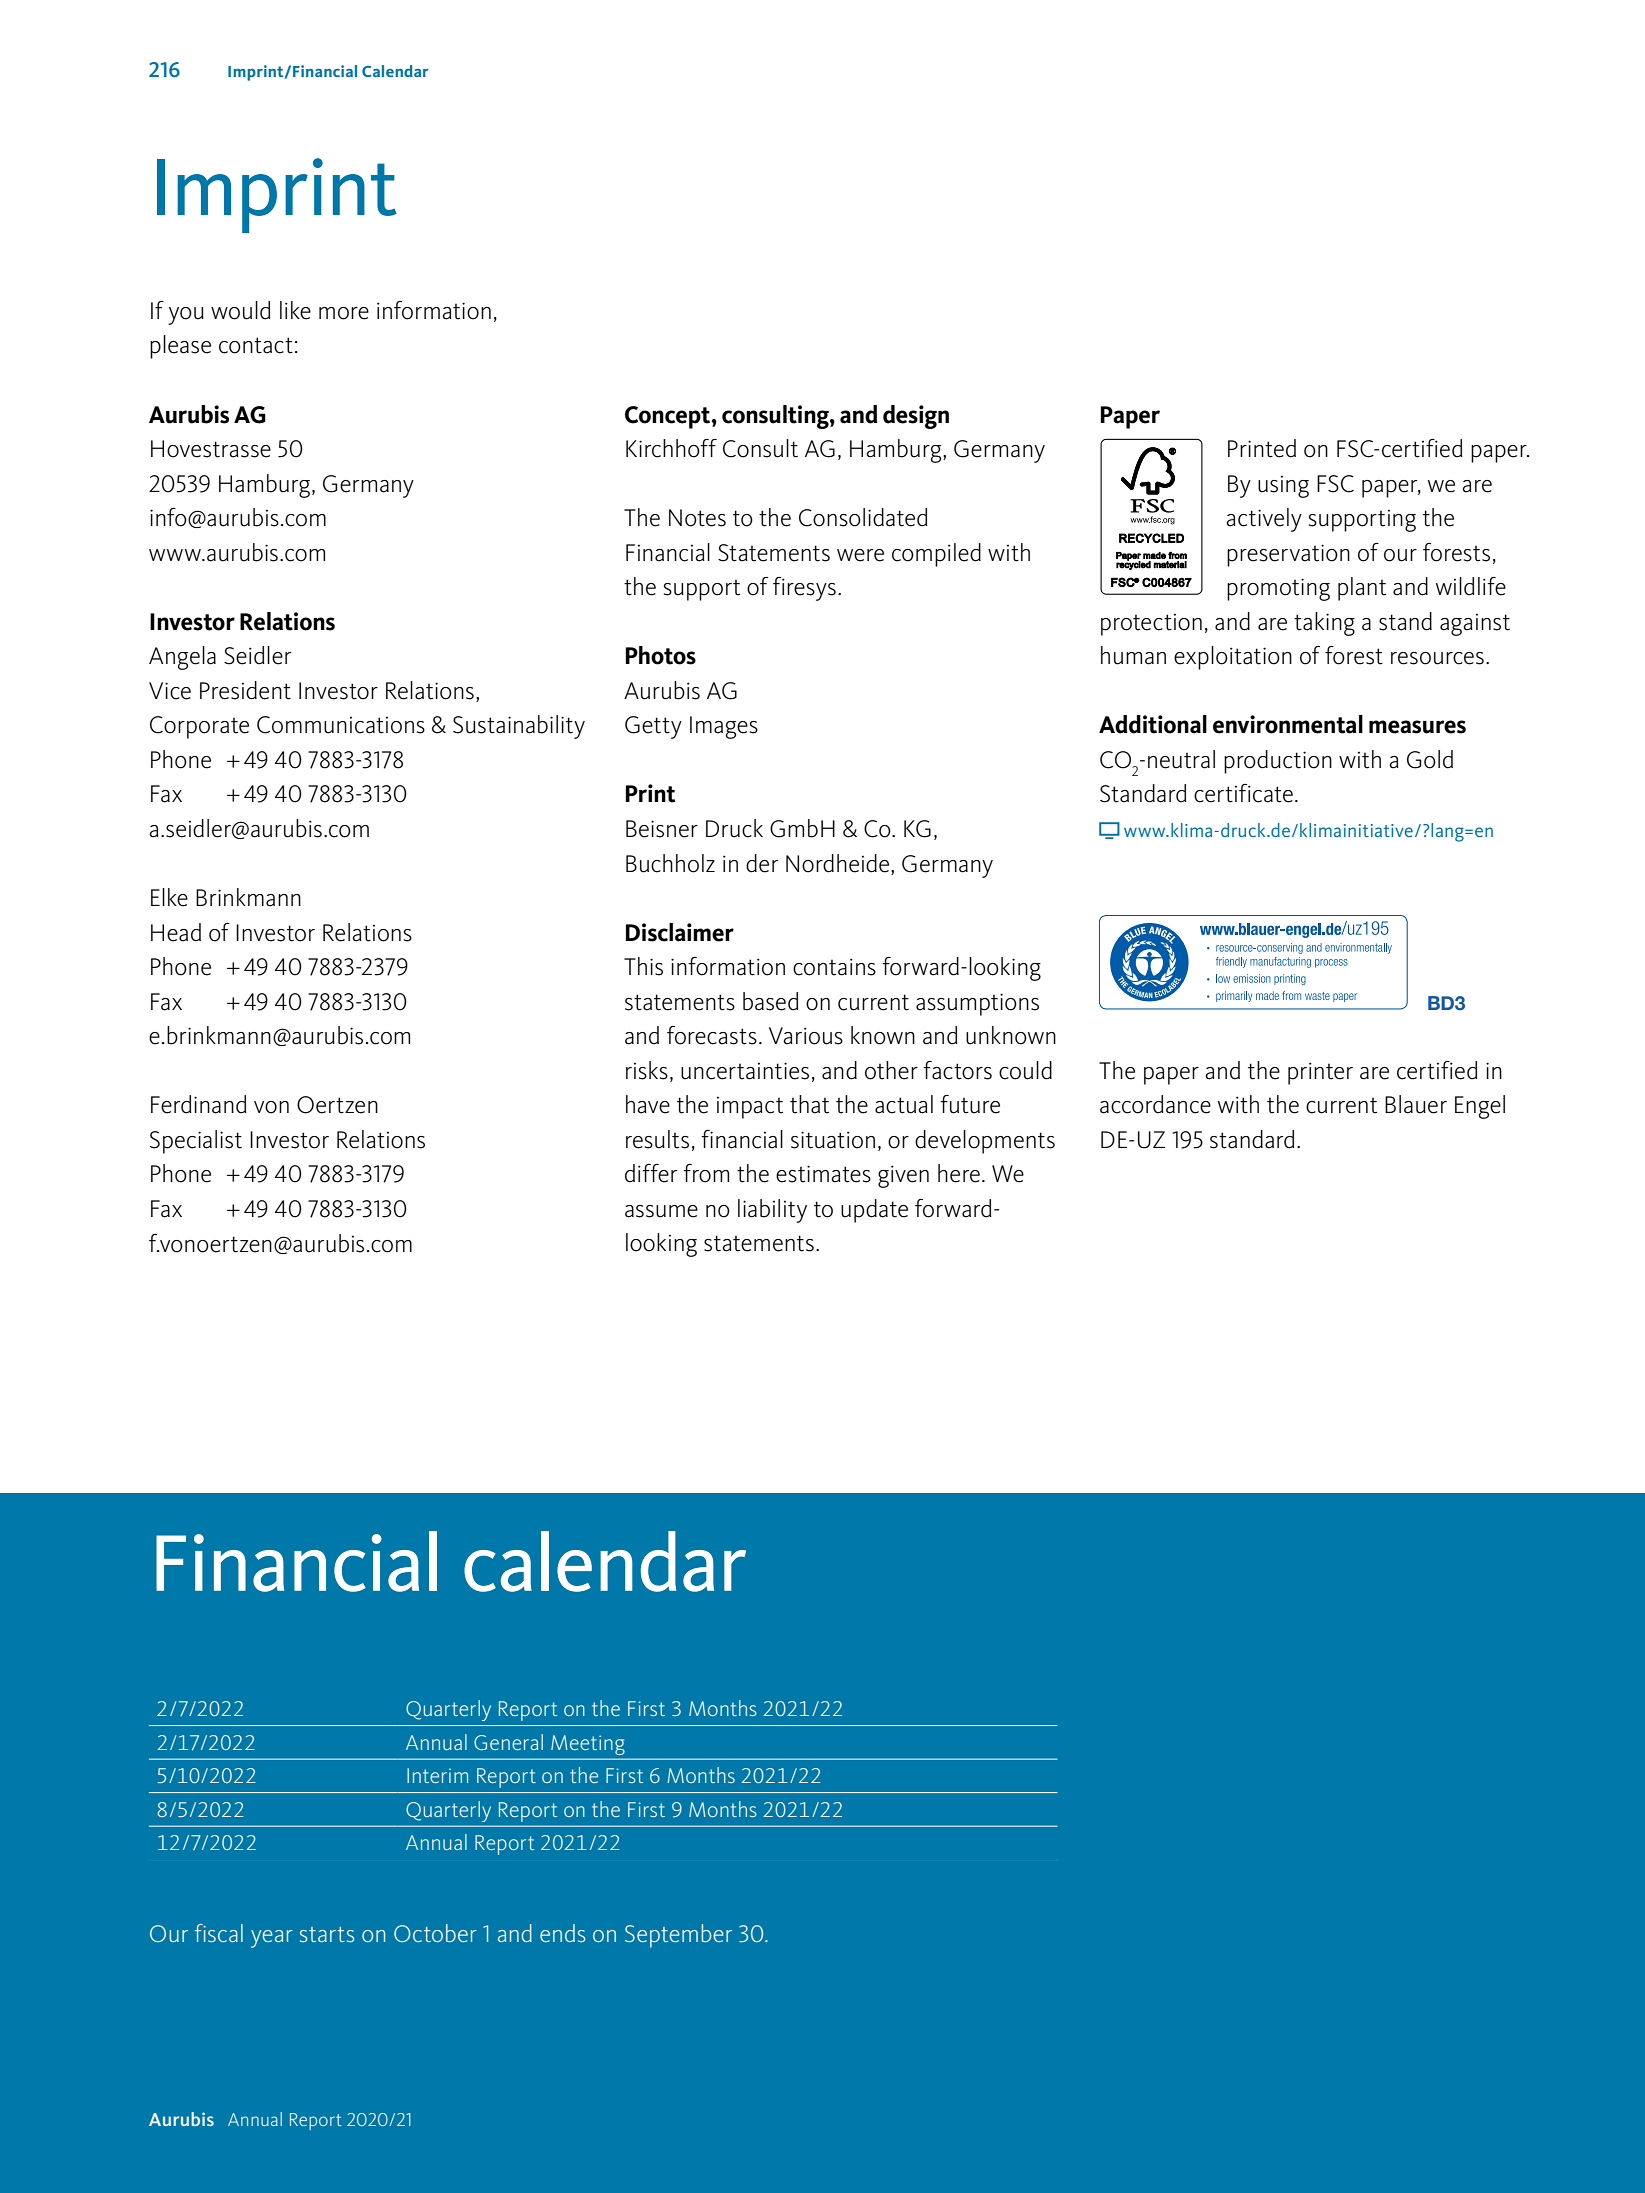 The height and width of the screenshot is (2193, 1645). Describe the element at coordinates (916, 417) in the screenshot. I see `design` at that location.
